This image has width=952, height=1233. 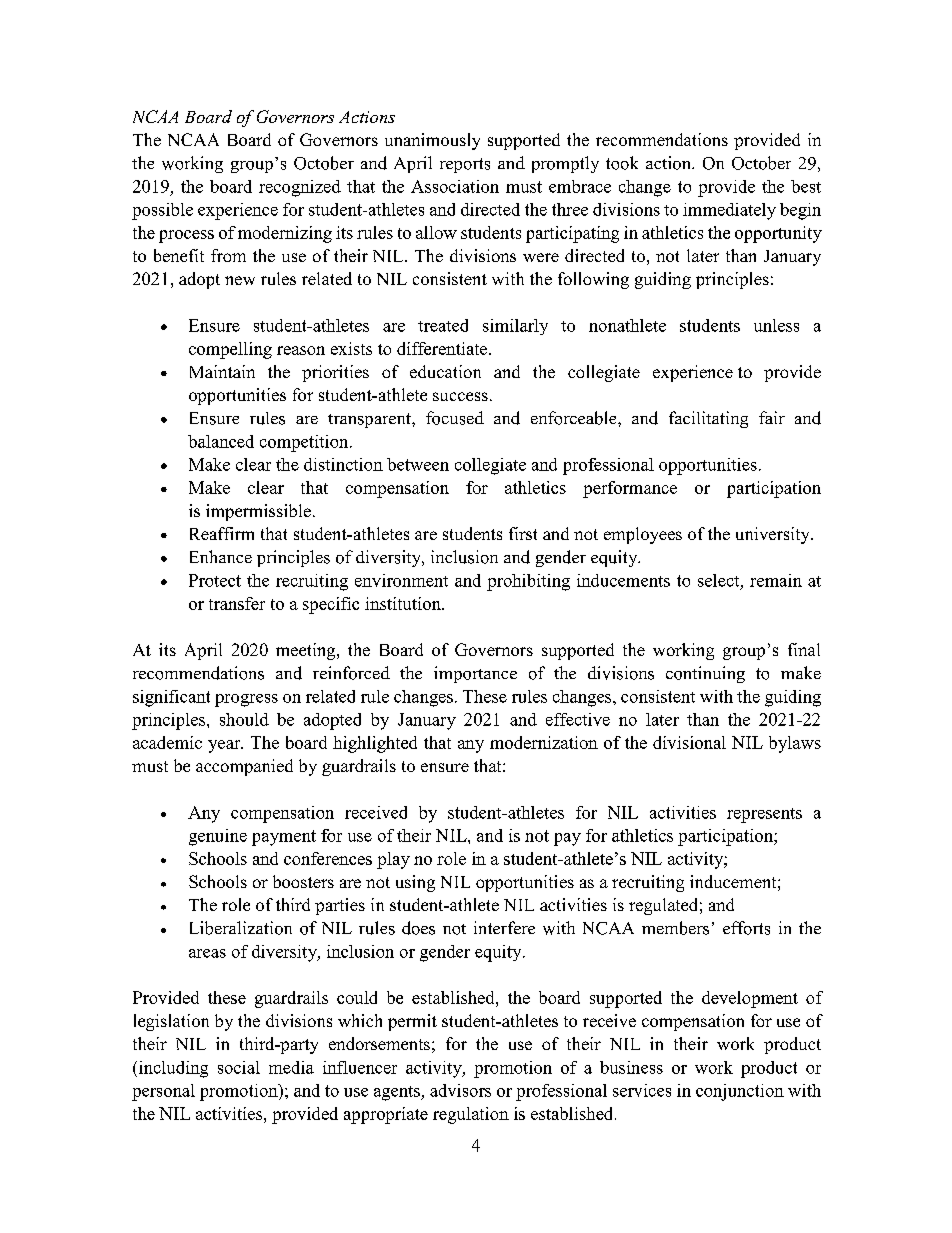 I want to click on reports, so click(x=465, y=165).
